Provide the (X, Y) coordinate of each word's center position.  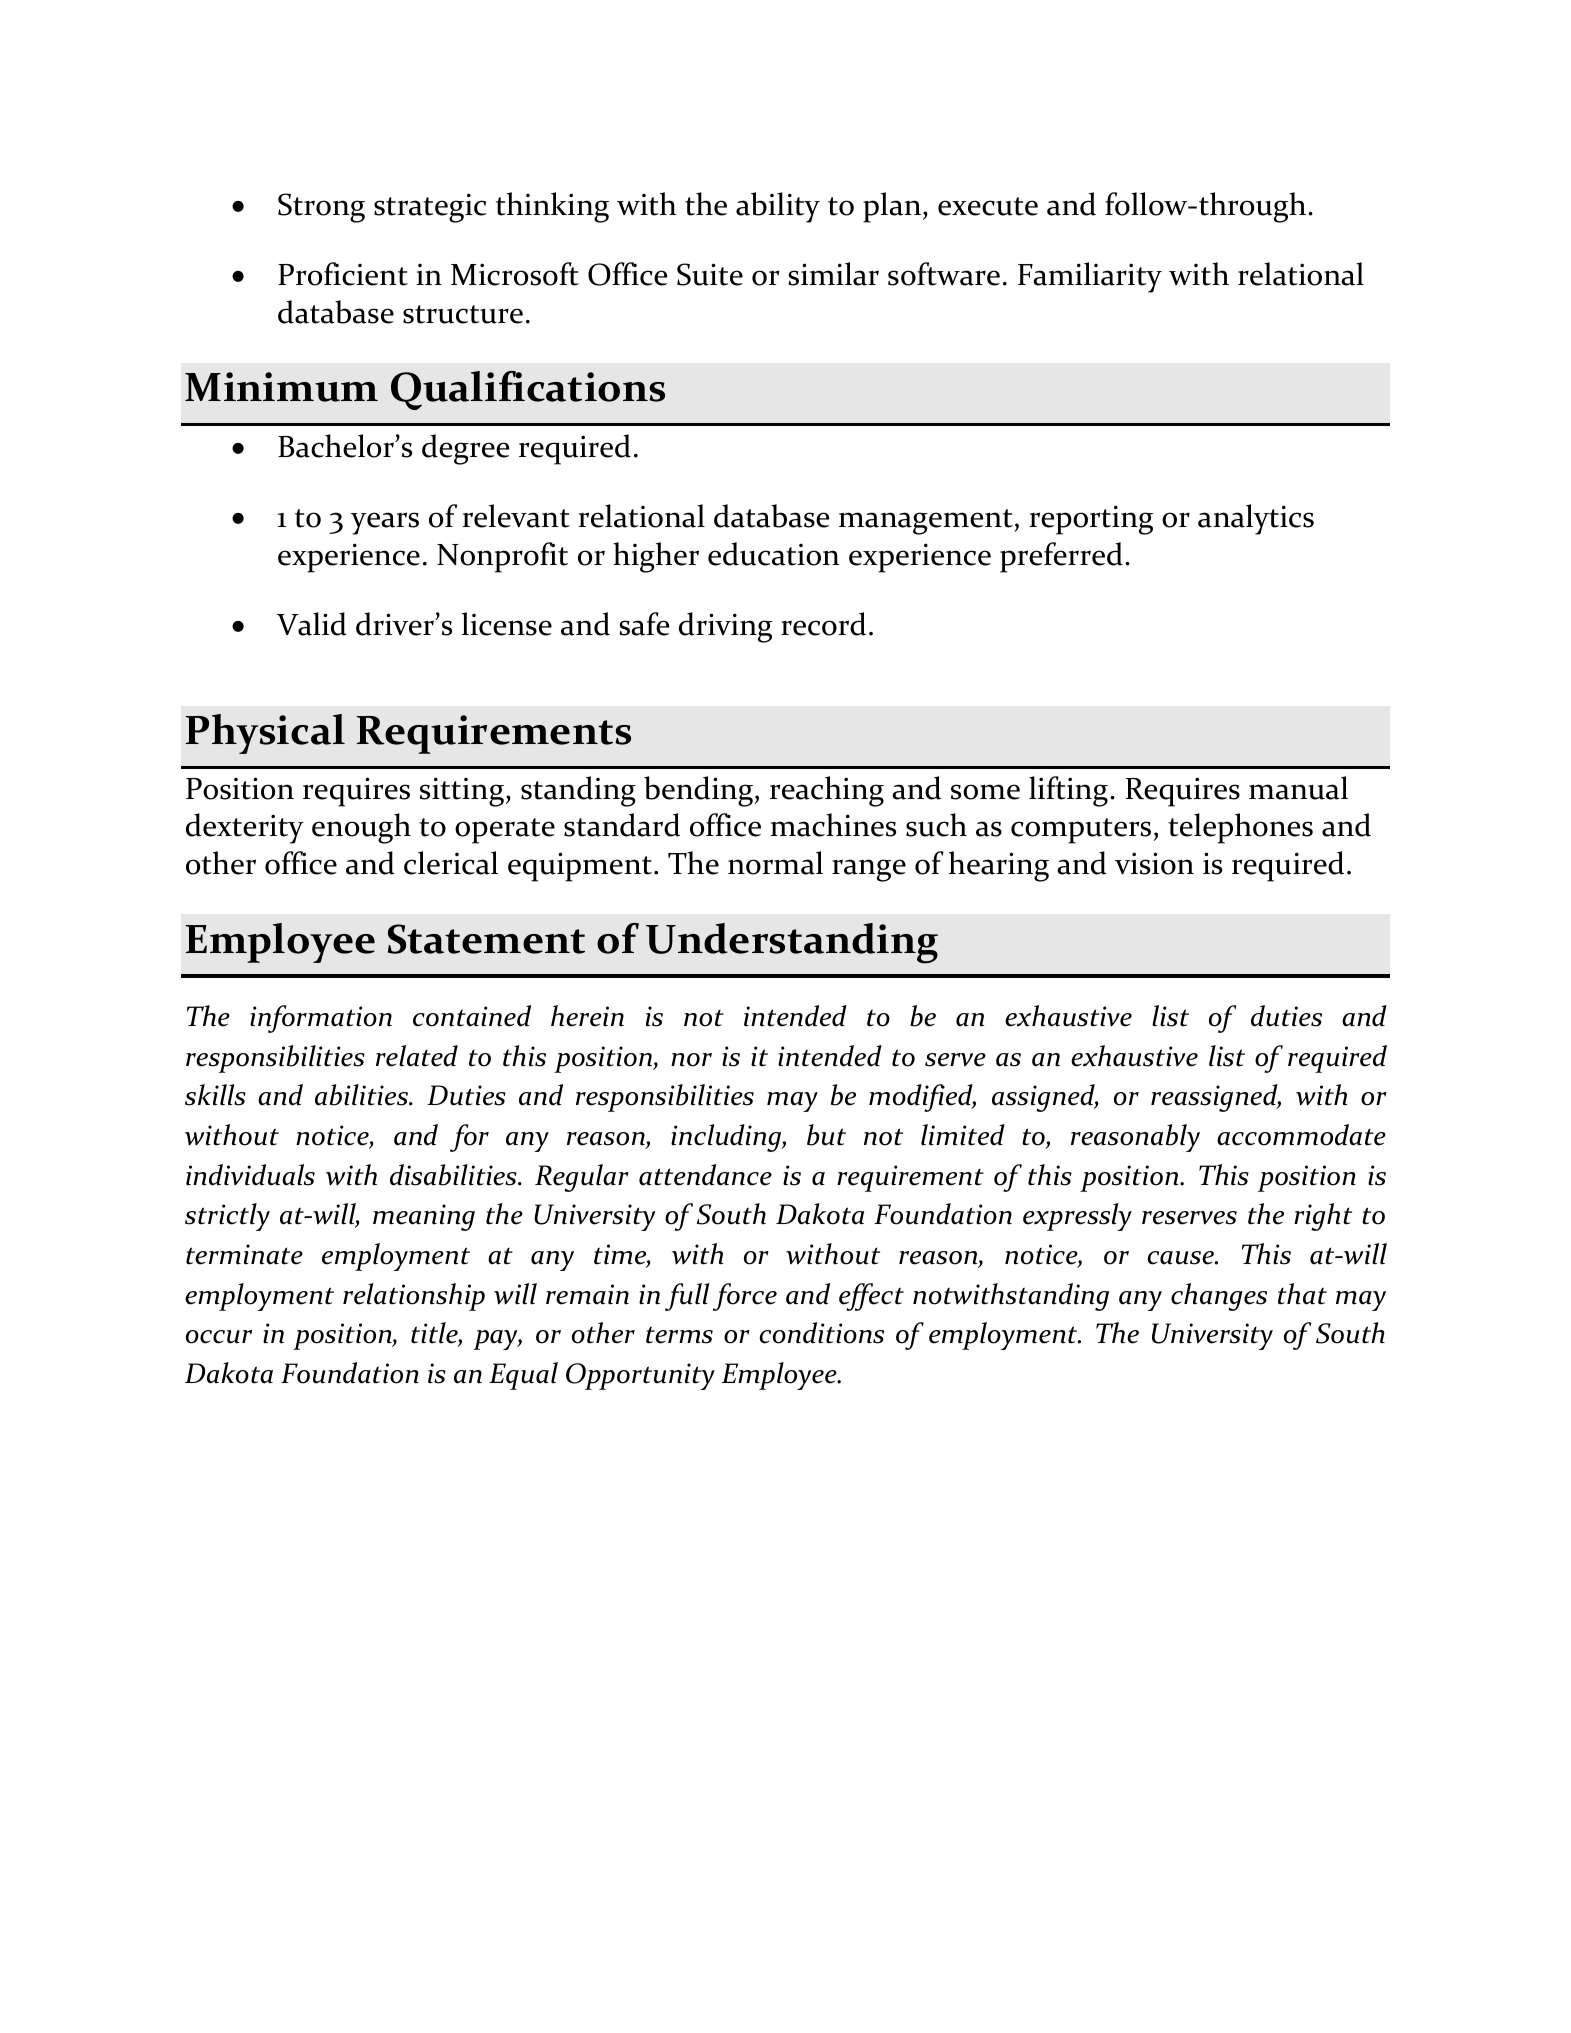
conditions (822, 1333)
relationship (414, 1297)
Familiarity (1090, 277)
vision (1154, 863)
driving (726, 627)
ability (778, 207)
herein (587, 1016)
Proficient (343, 274)
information (321, 1019)
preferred (1061, 557)
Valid (312, 624)
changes (1219, 1297)
